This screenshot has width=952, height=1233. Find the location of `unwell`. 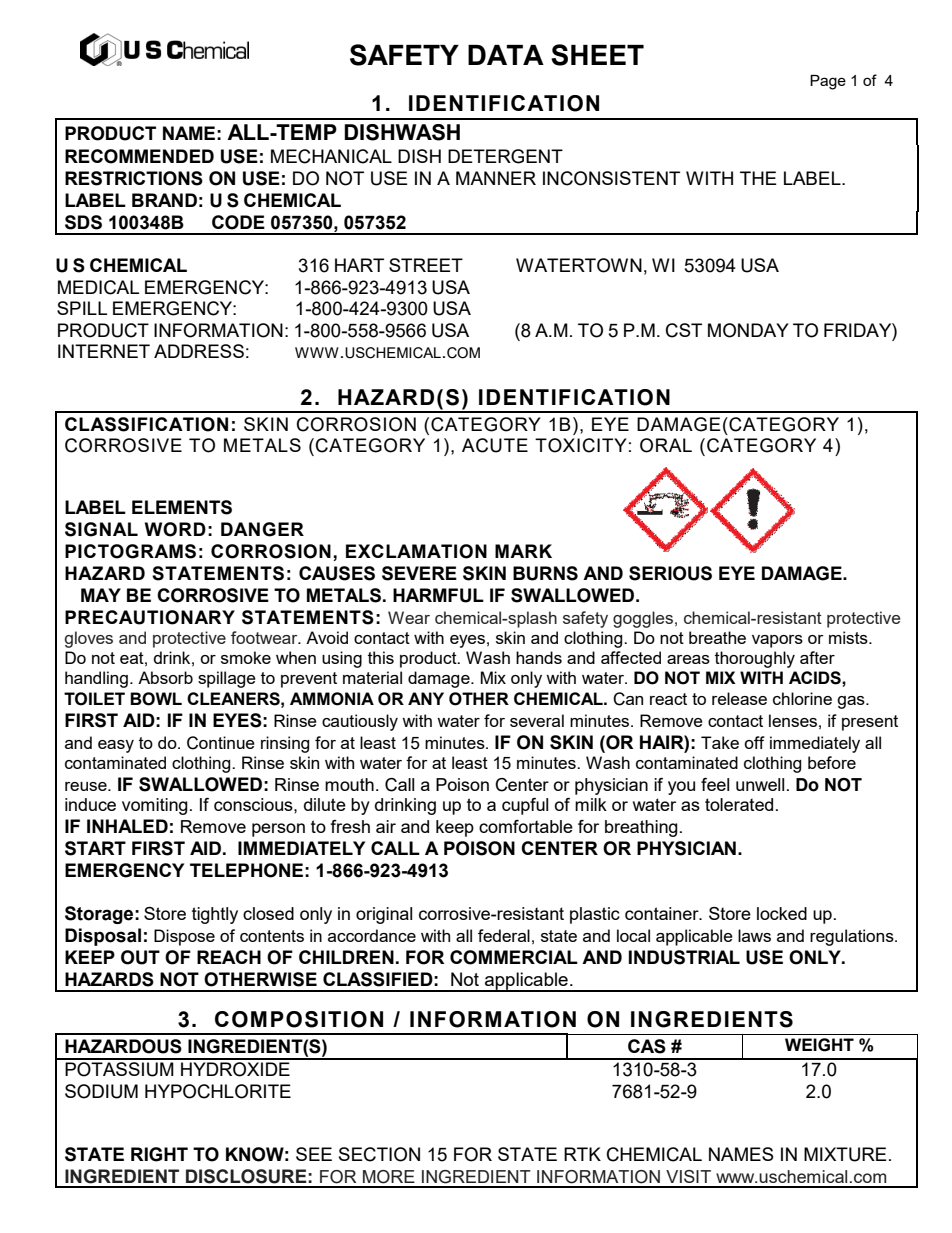

unwell is located at coordinates (760, 784).
